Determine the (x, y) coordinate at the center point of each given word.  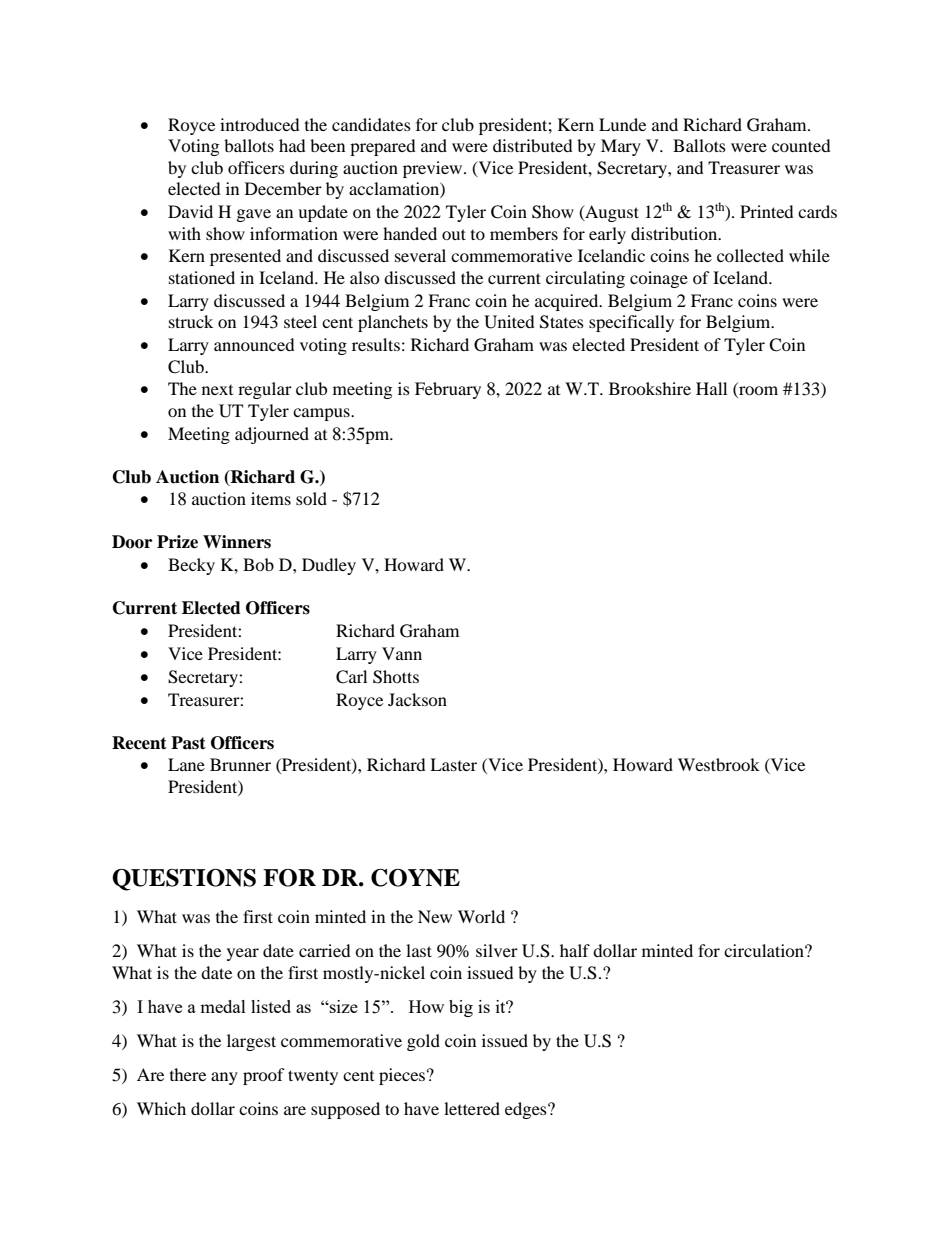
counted (801, 145)
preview (434, 169)
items (271, 498)
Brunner (240, 764)
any (224, 1078)
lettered (472, 1108)
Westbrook (719, 764)
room (757, 392)
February (448, 390)
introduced (260, 124)
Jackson (417, 699)
